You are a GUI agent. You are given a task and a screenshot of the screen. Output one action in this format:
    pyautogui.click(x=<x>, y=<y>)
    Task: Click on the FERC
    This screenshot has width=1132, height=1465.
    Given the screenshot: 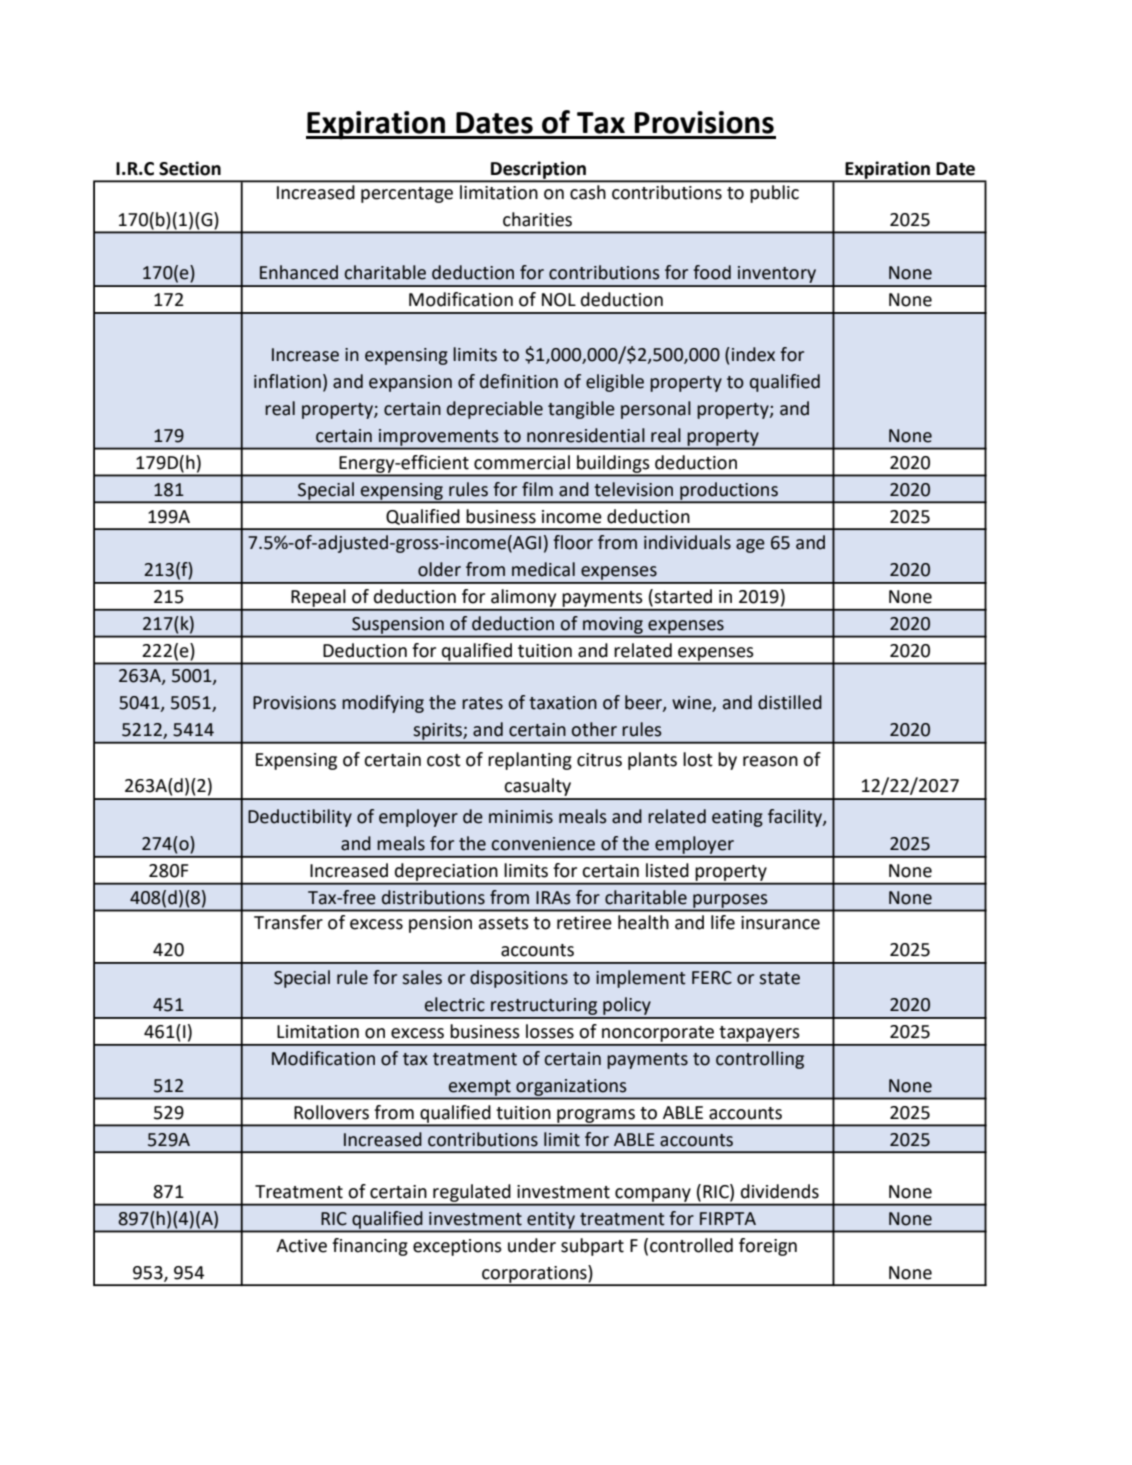 What is the action you would take?
    pyautogui.click(x=712, y=978)
